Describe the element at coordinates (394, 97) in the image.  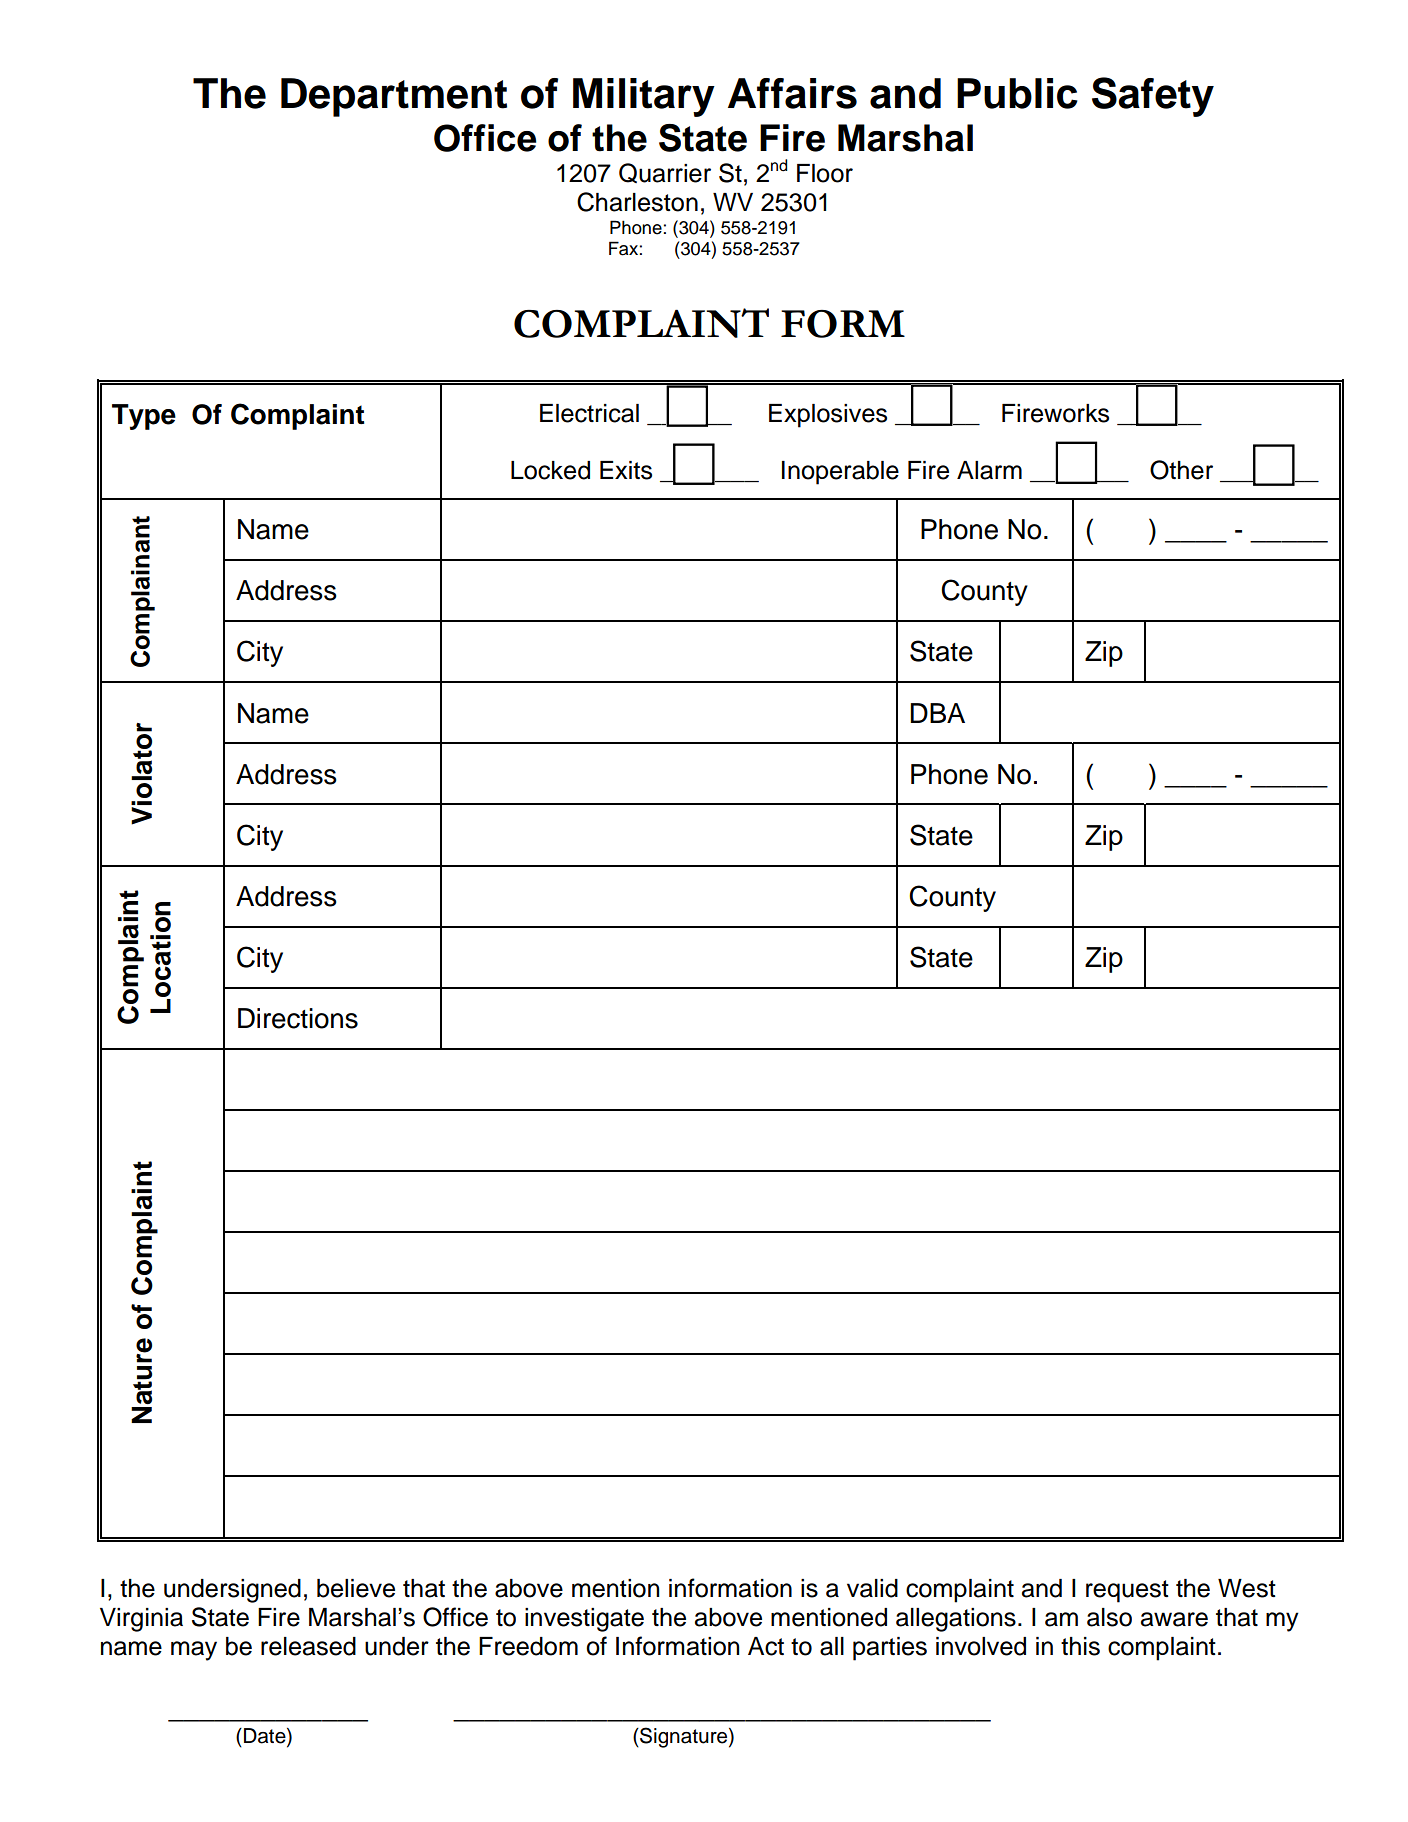
I see `Department` at that location.
